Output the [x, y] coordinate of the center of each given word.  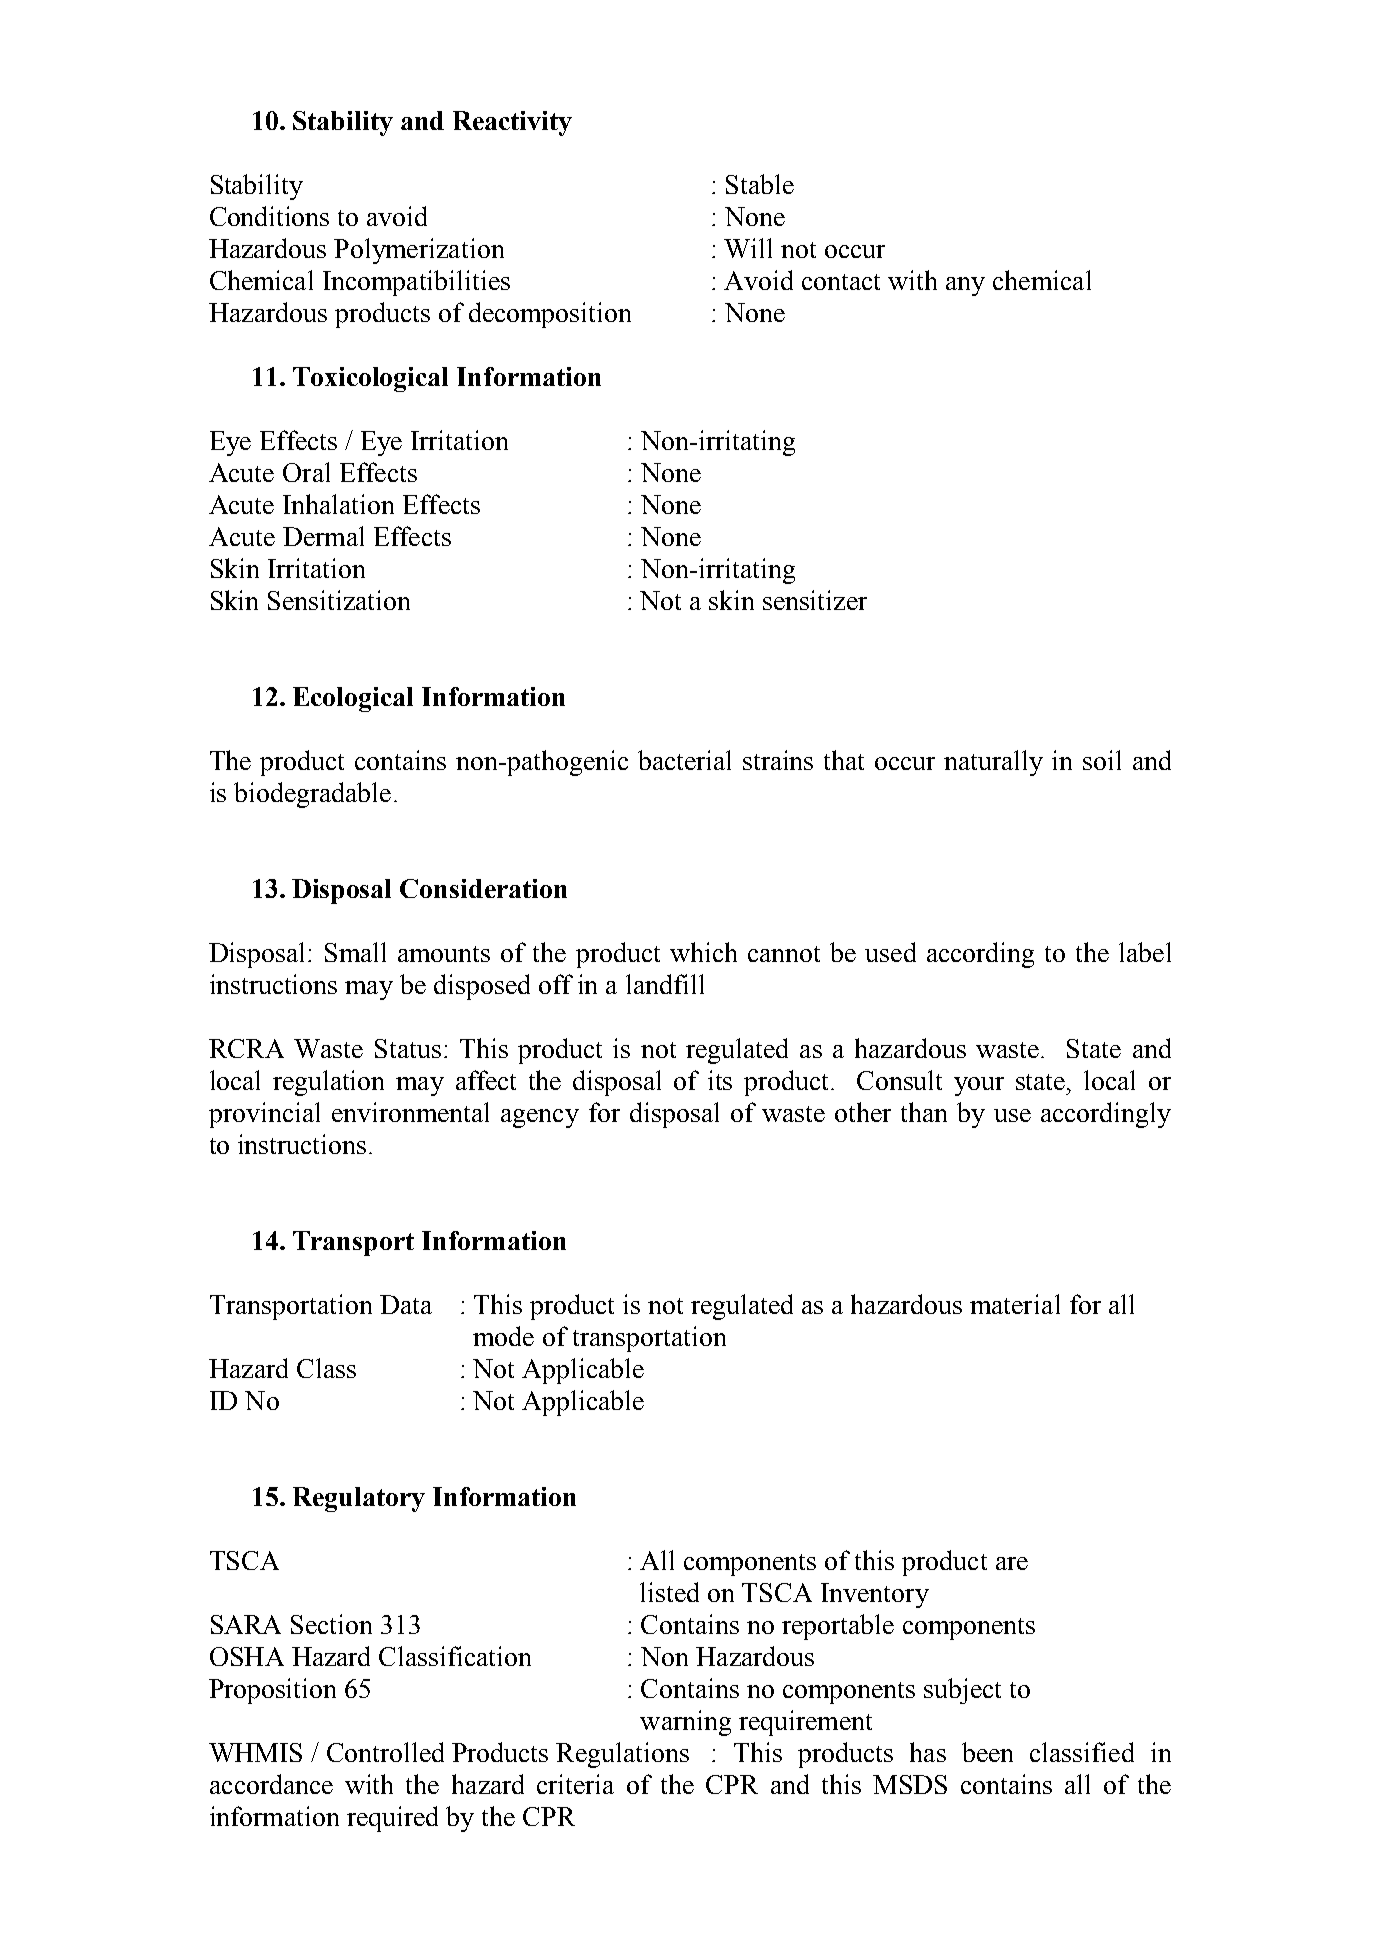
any [965, 286]
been [987, 1752]
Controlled [385, 1752]
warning [685, 1723]
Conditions [269, 216]
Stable [760, 184]
